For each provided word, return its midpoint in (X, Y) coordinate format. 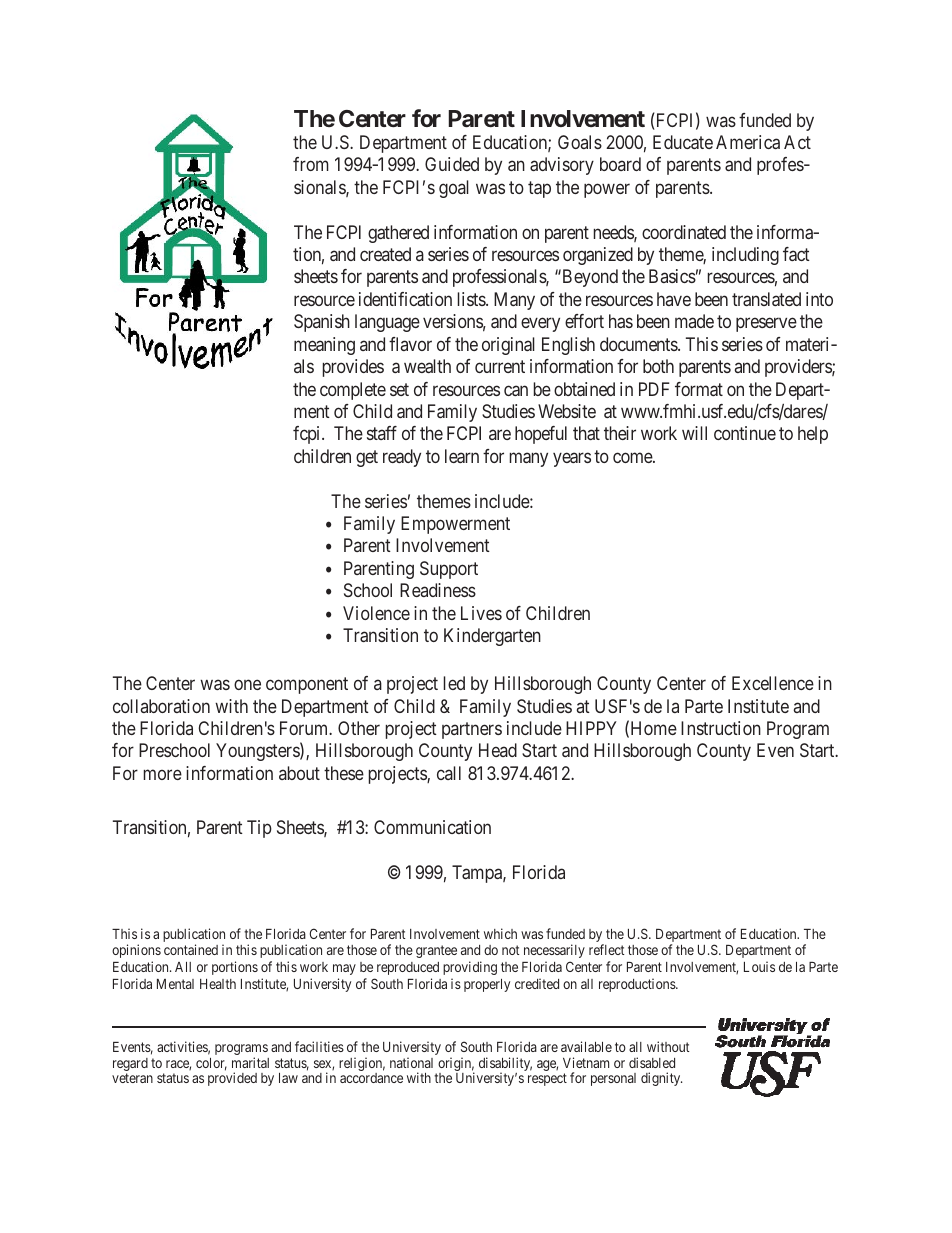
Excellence (773, 683)
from (311, 164)
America (748, 142)
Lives (481, 613)
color (211, 1064)
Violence (376, 613)
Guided (452, 164)
